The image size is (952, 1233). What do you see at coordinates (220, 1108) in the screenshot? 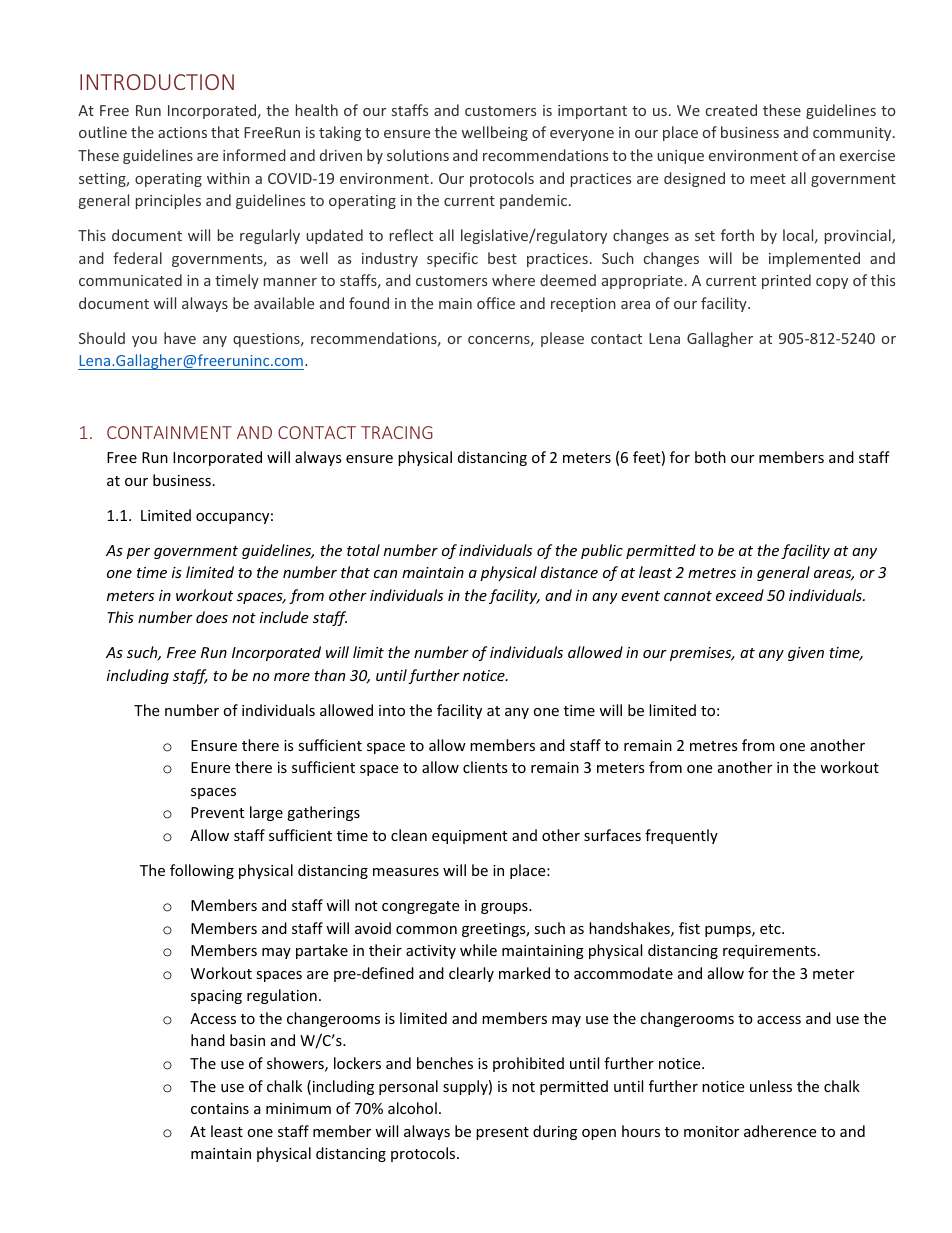
I see `contains` at bounding box center [220, 1108].
